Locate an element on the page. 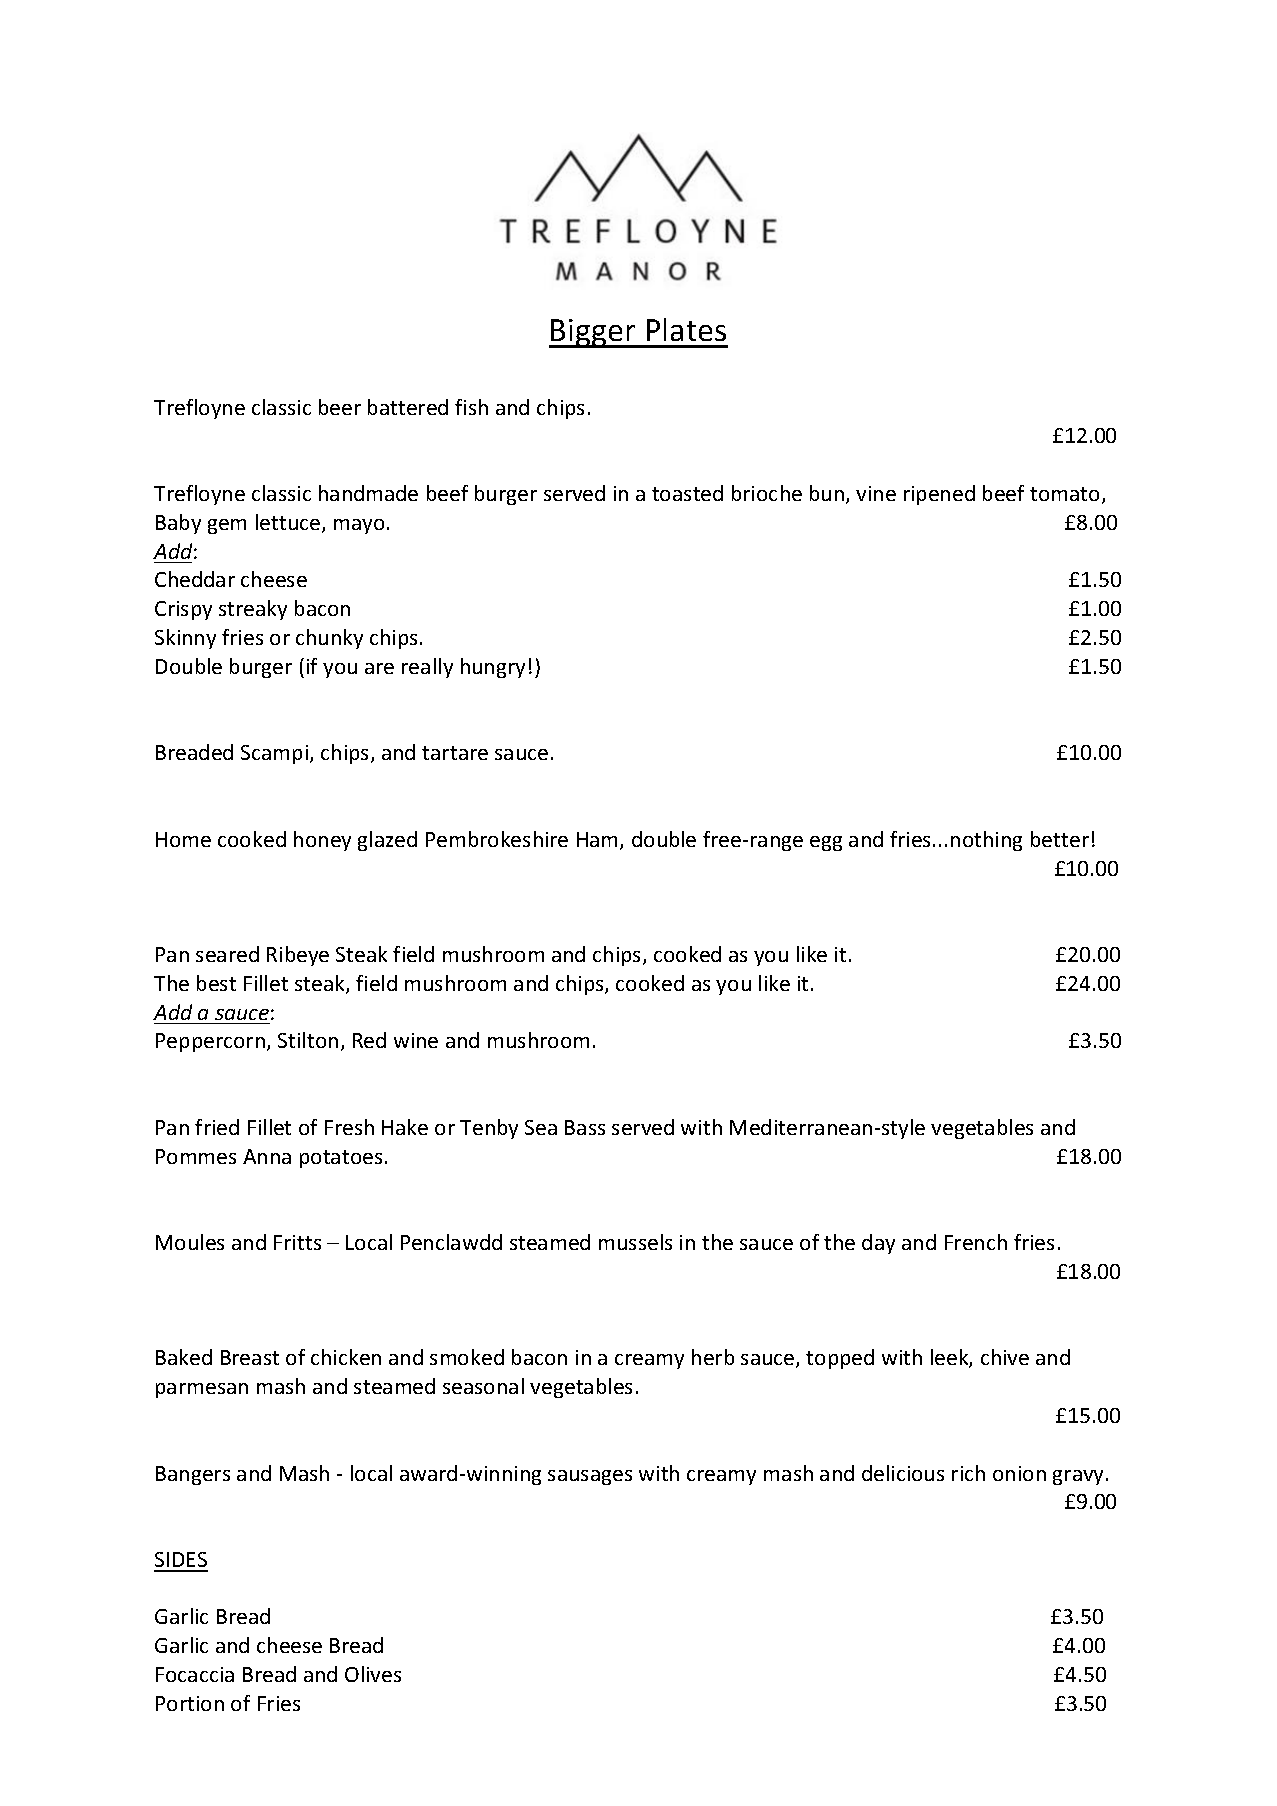  beer is located at coordinates (340, 407).
